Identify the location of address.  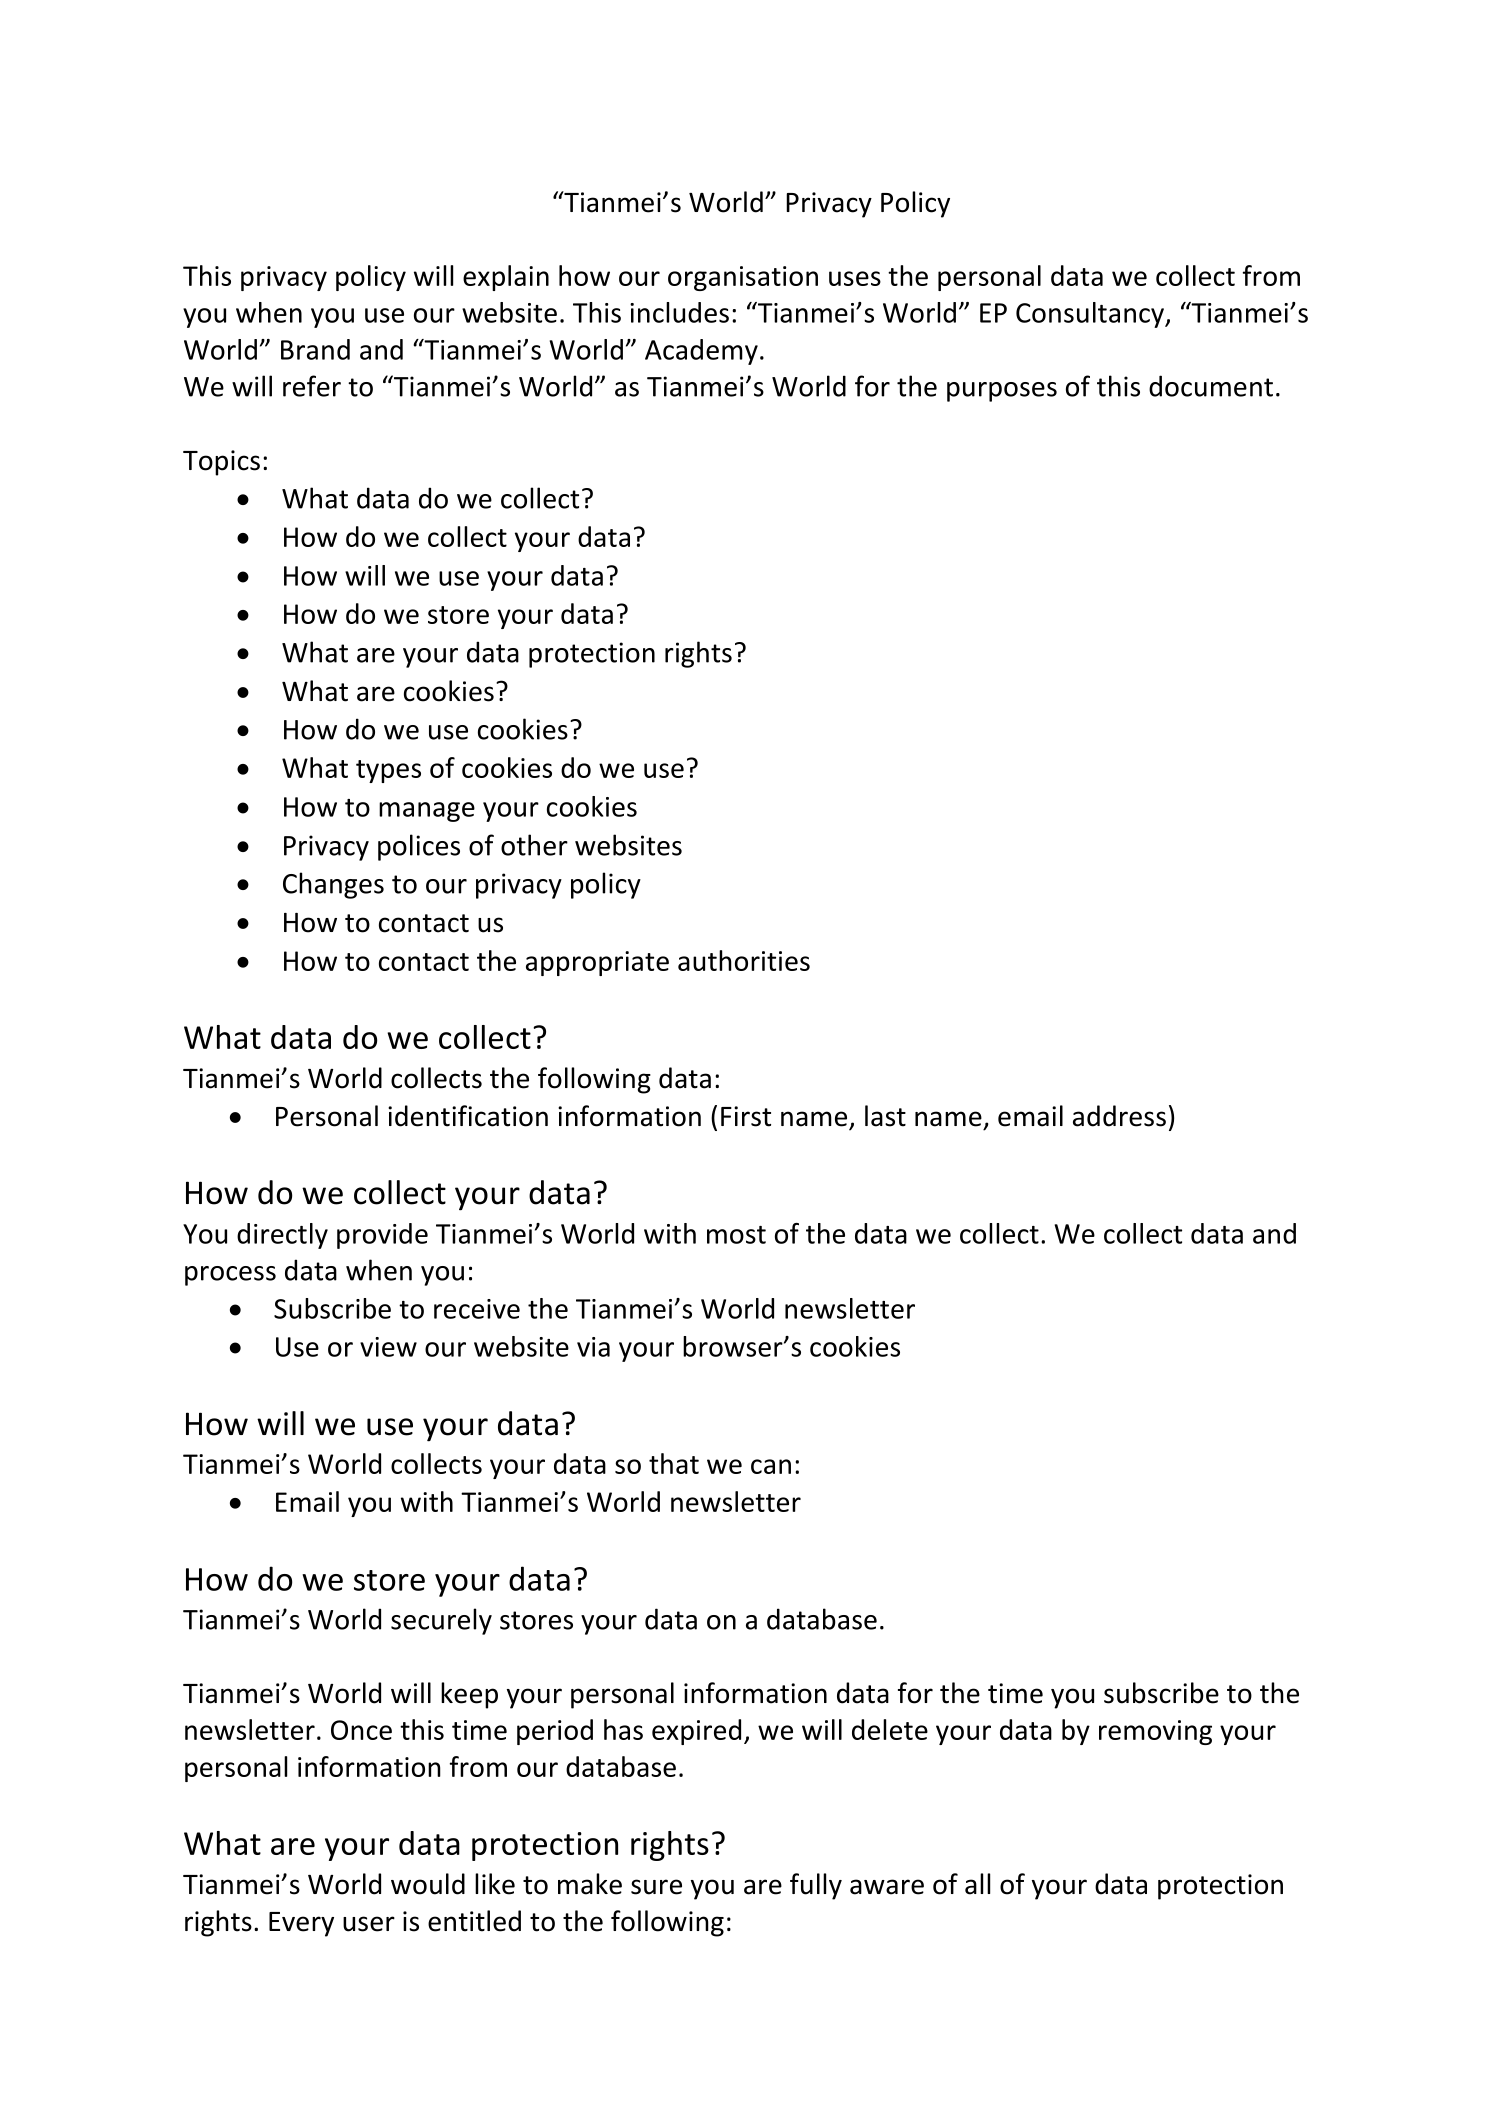
(1119, 1116).
